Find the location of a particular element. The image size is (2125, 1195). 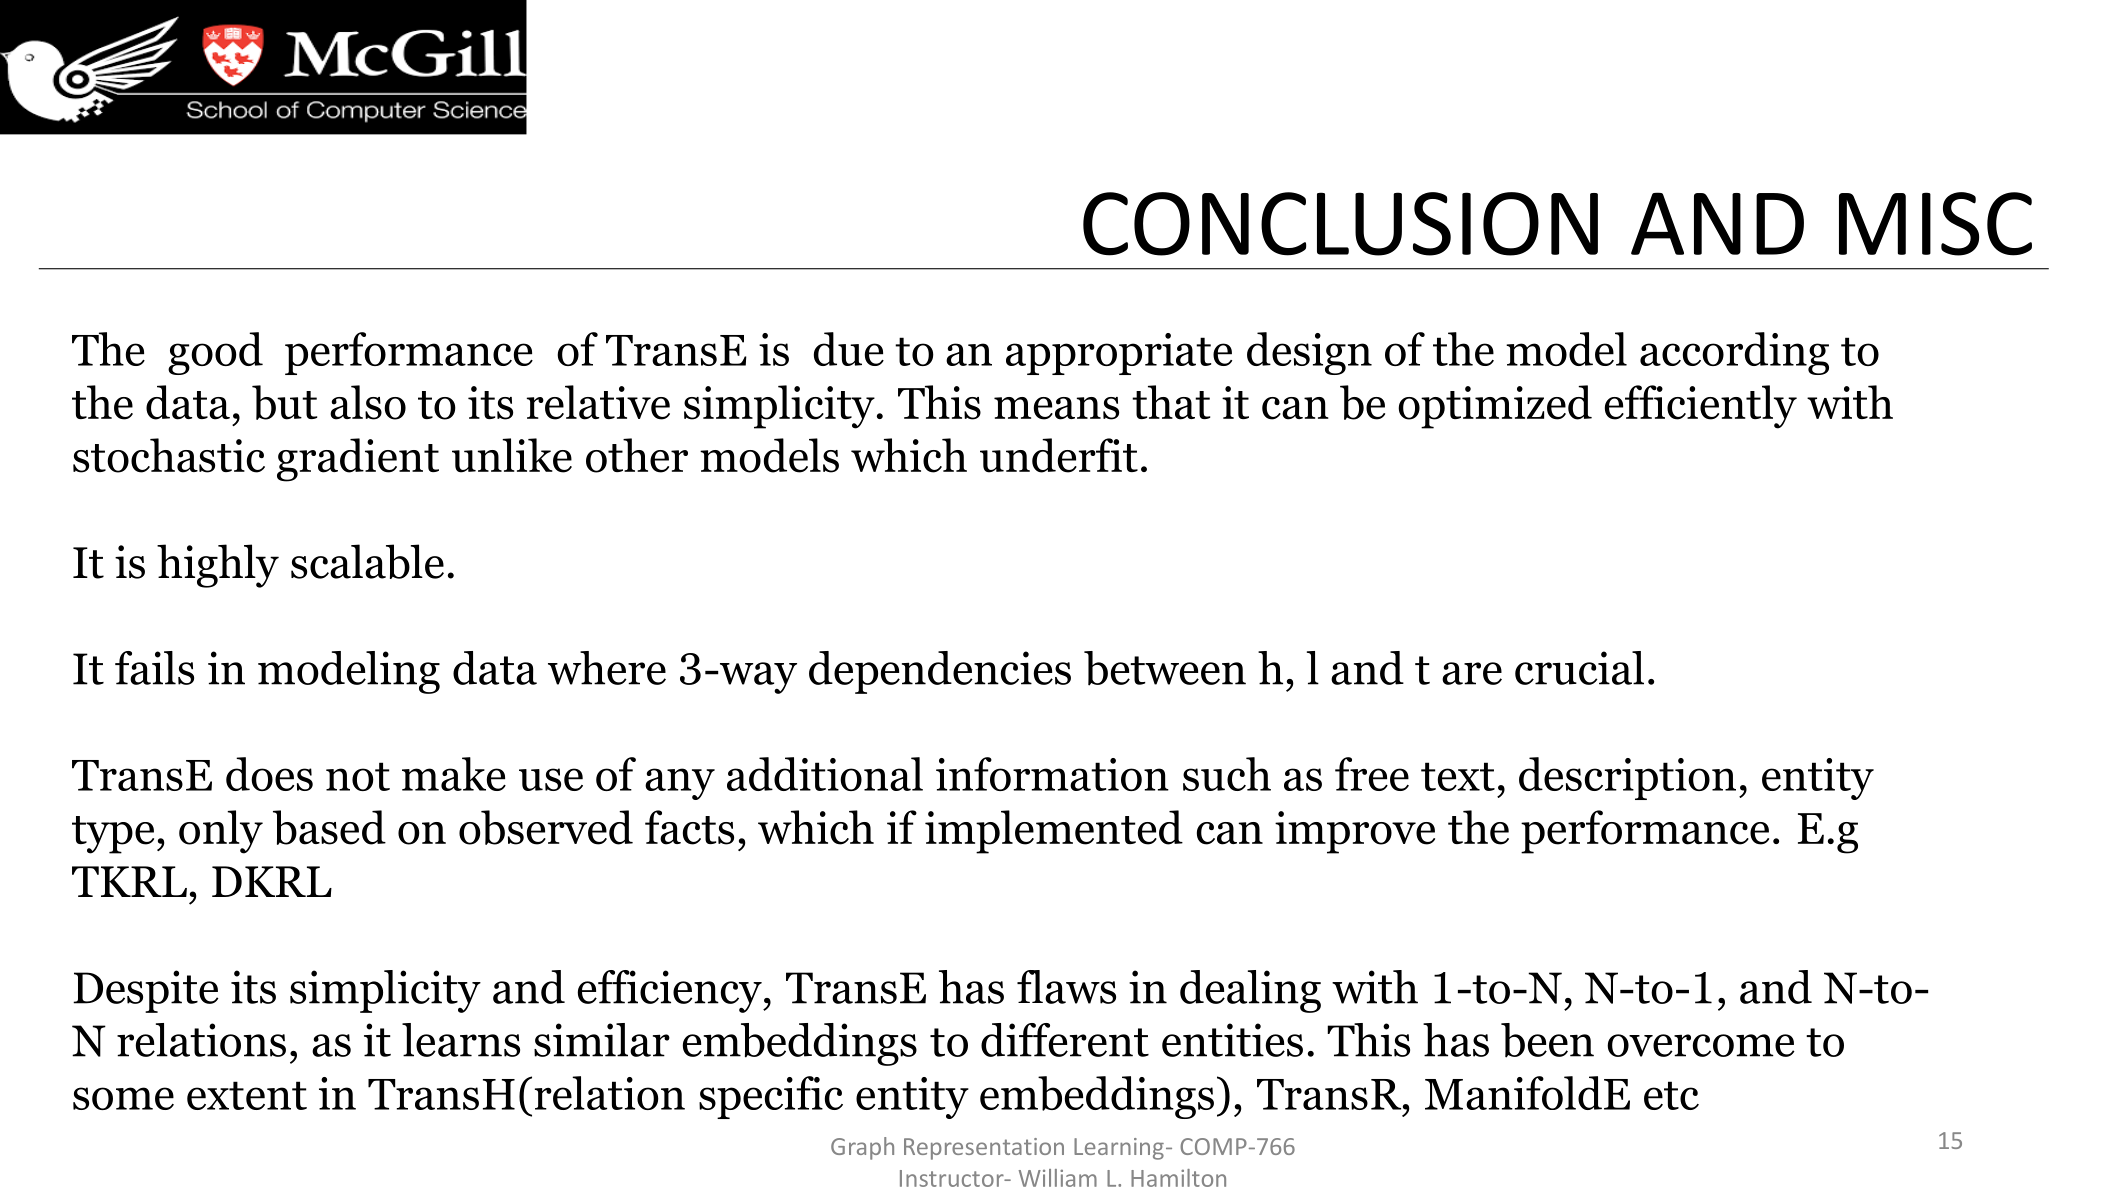

crucial is located at coordinates (1579, 668).
